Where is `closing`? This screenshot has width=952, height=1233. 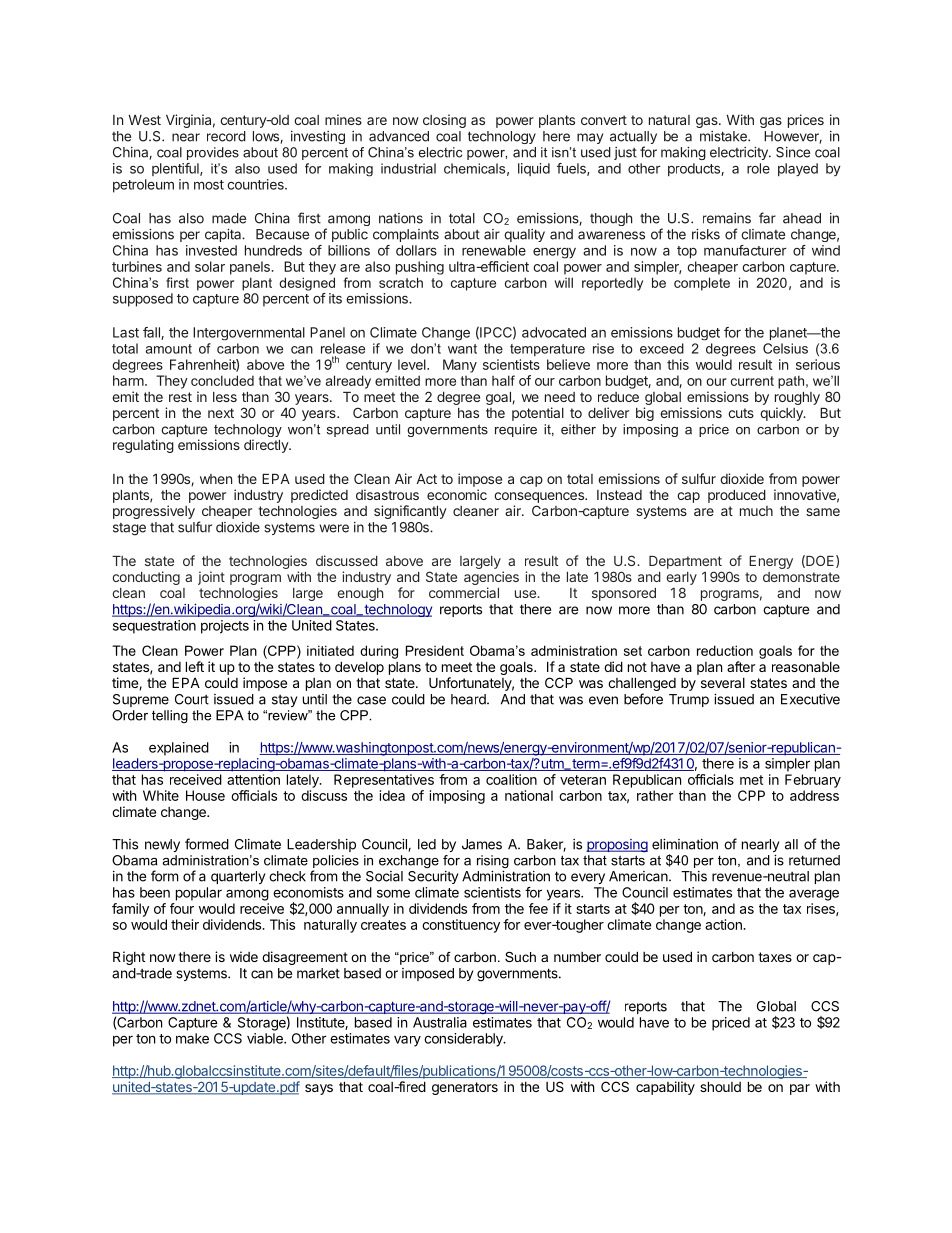
closing is located at coordinates (444, 121).
